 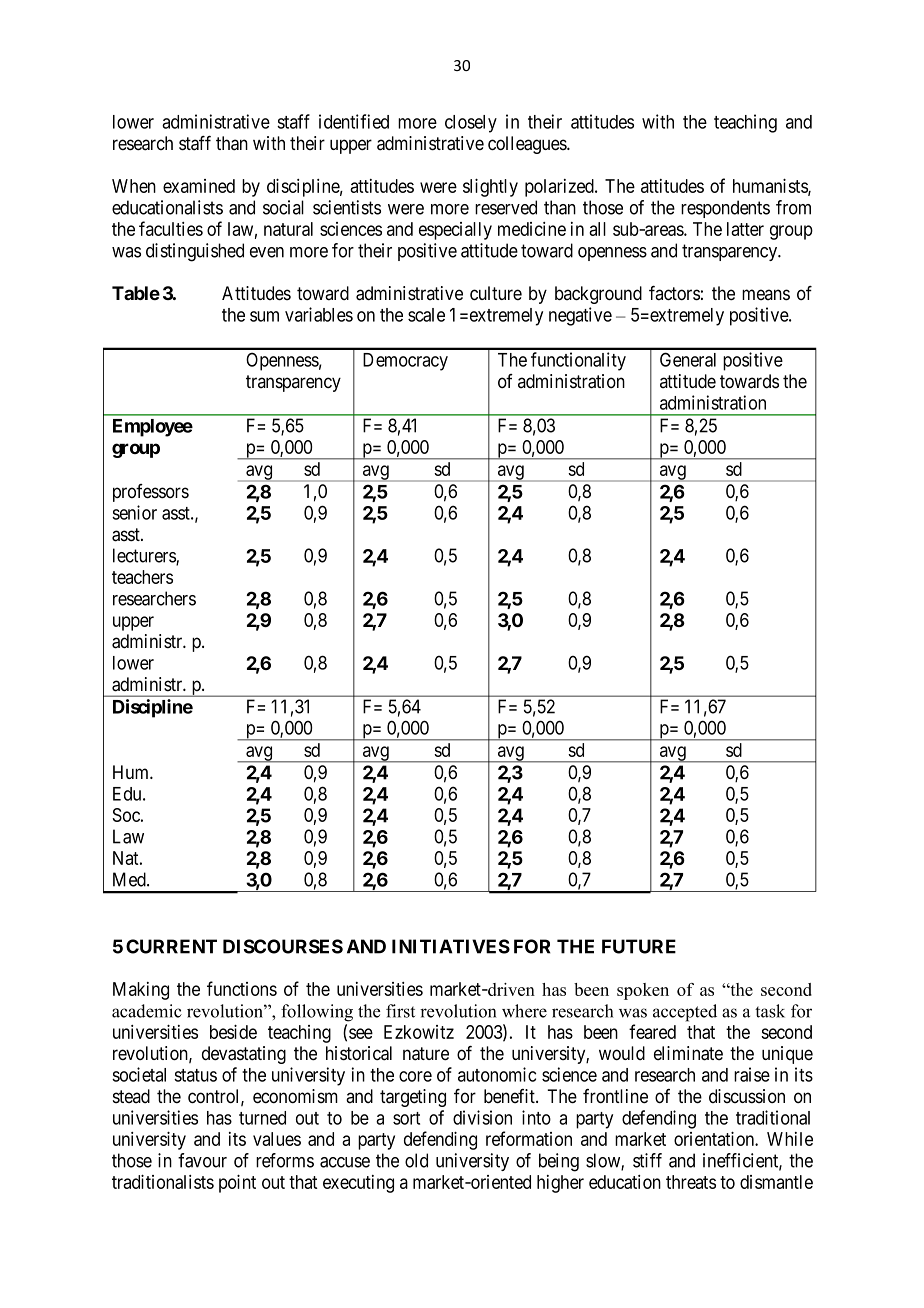 I want to click on old, so click(x=416, y=1160).
